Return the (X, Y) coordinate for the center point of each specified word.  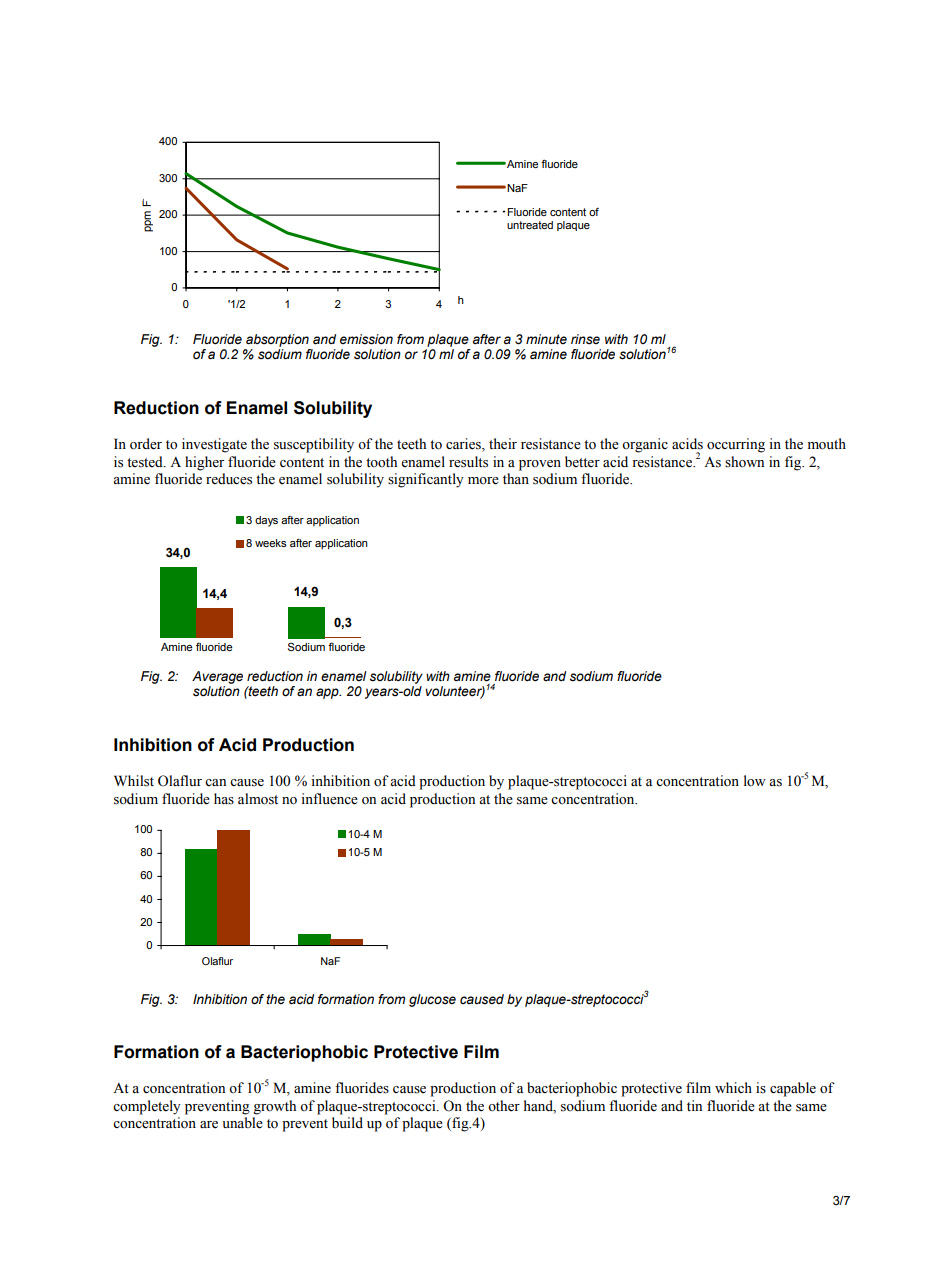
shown (744, 462)
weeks (271, 543)
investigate (214, 445)
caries (464, 445)
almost (258, 799)
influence (330, 799)
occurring (736, 445)
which (733, 1087)
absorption (277, 340)
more (483, 481)
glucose (432, 1000)
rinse (585, 339)
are (209, 1125)
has (224, 799)
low (755, 781)
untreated (530, 225)
